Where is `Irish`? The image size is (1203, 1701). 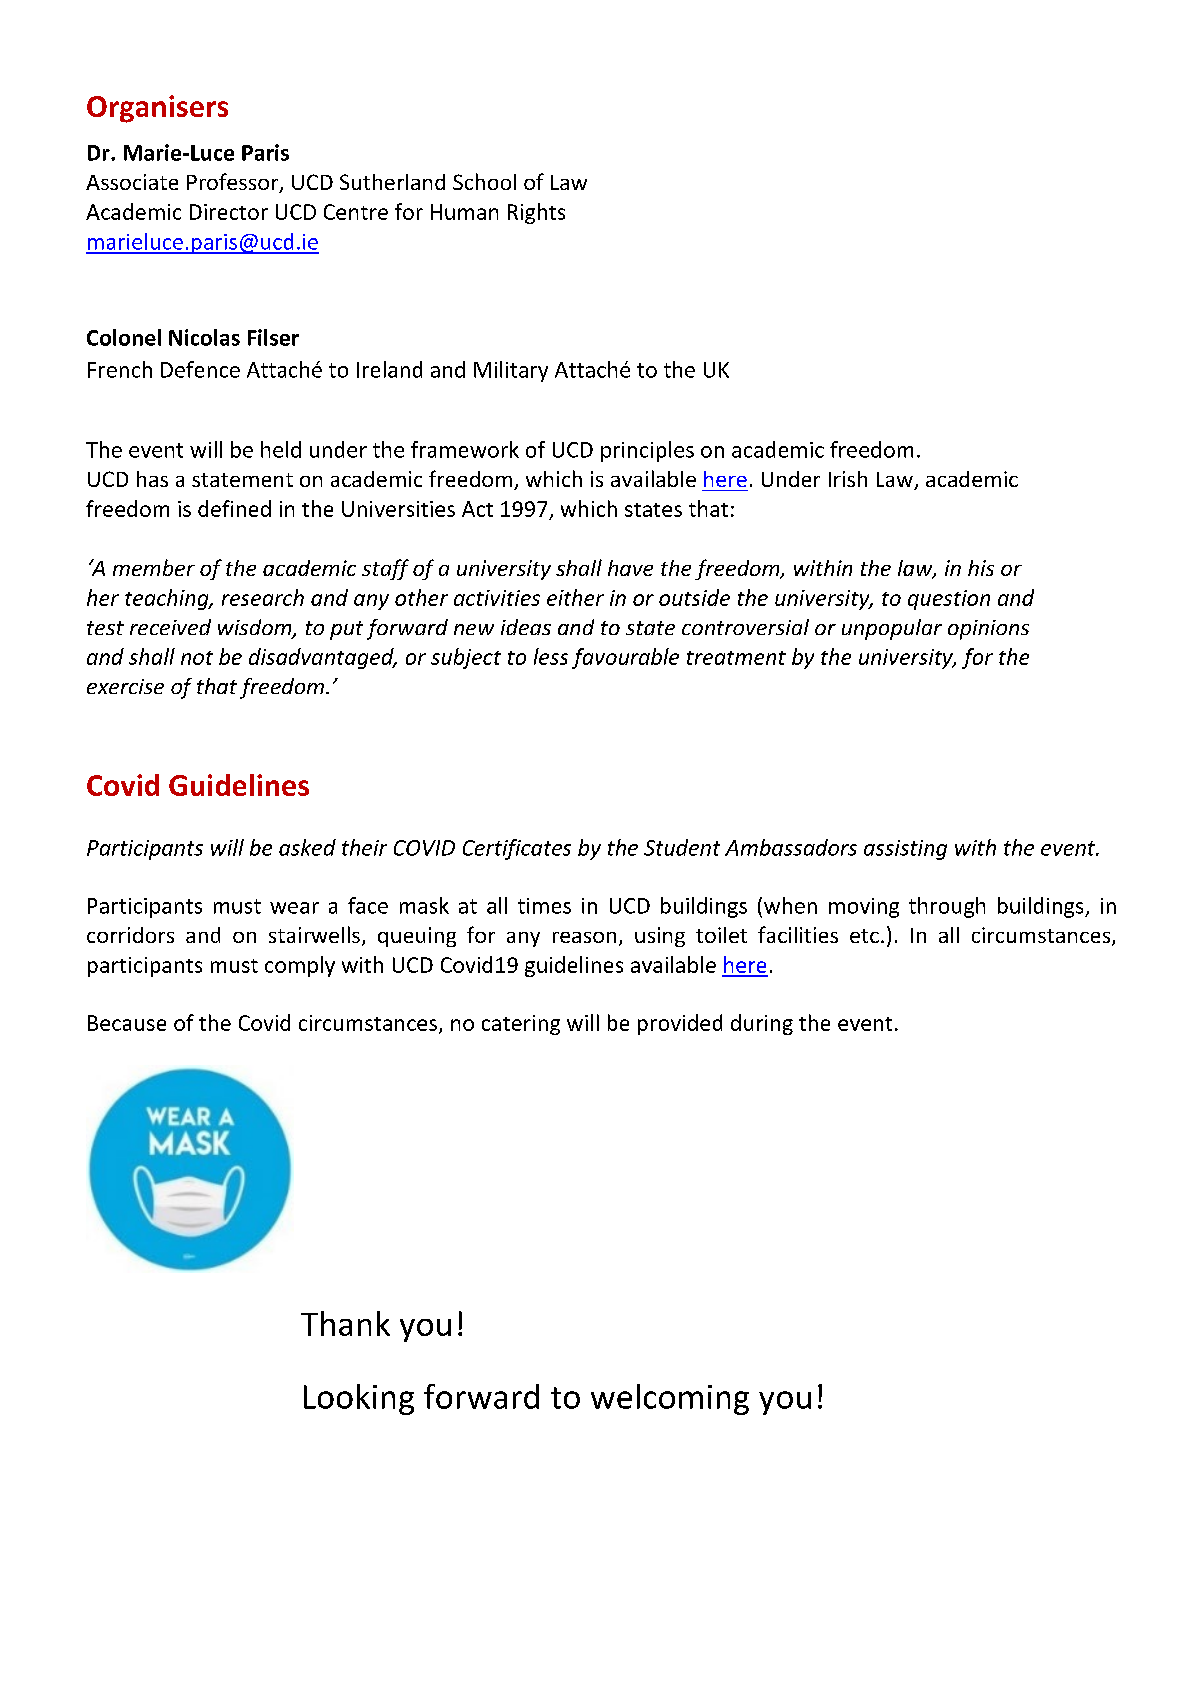
Irish is located at coordinates (848, 479).
